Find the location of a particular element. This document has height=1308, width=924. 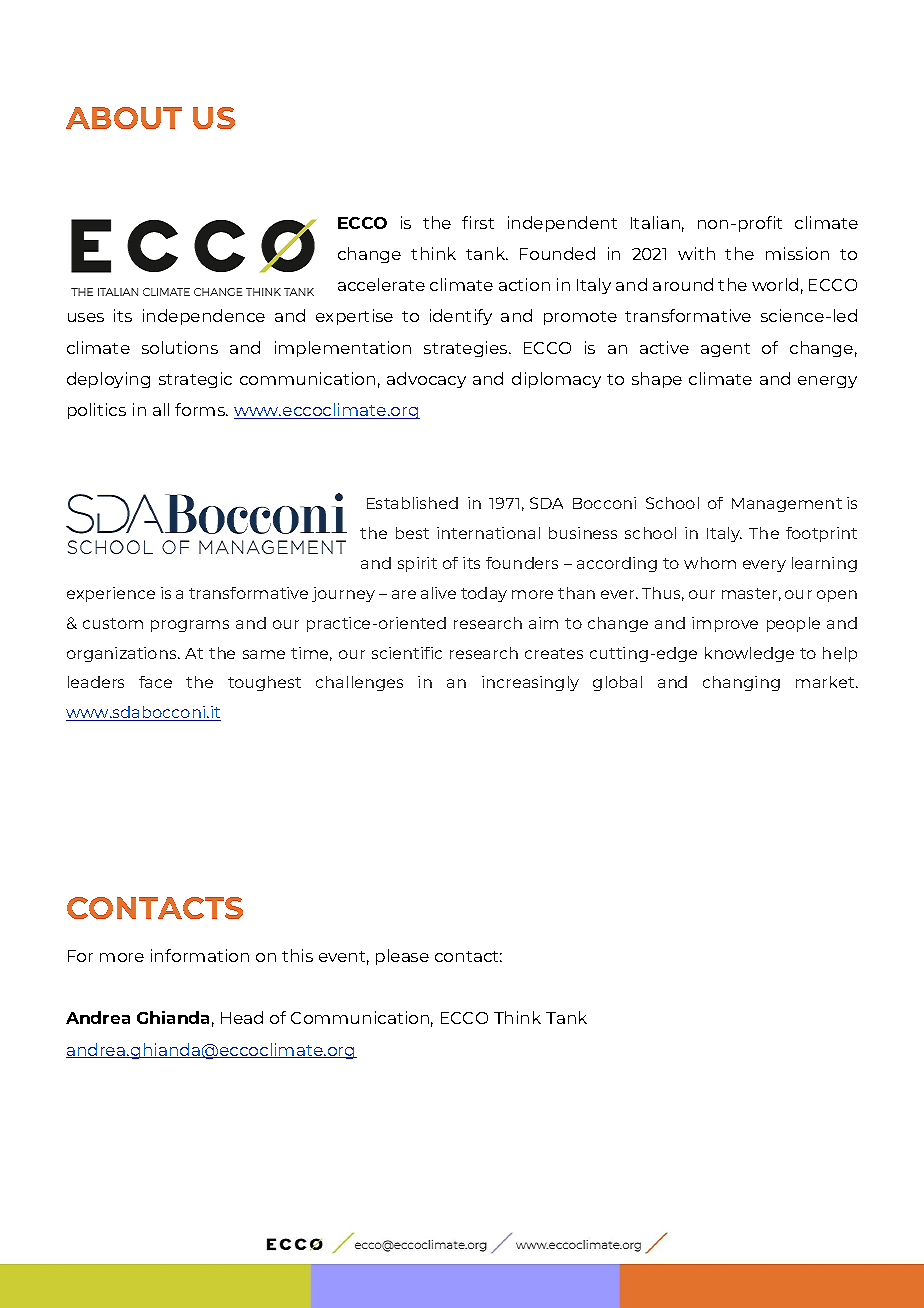

solutions is located at coordinates (180, 347).
